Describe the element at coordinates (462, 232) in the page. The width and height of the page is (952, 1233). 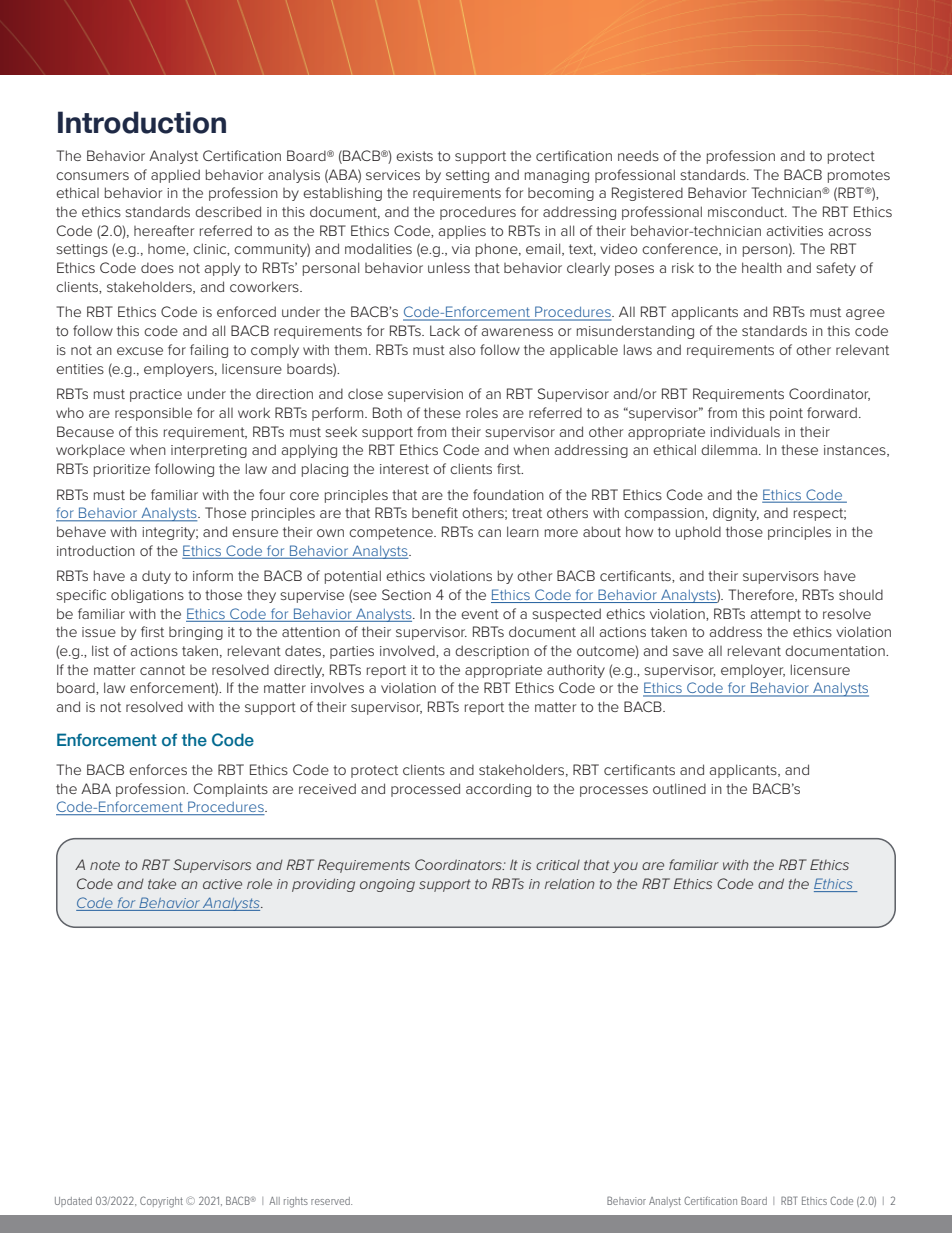
I see `applies` at that location.
